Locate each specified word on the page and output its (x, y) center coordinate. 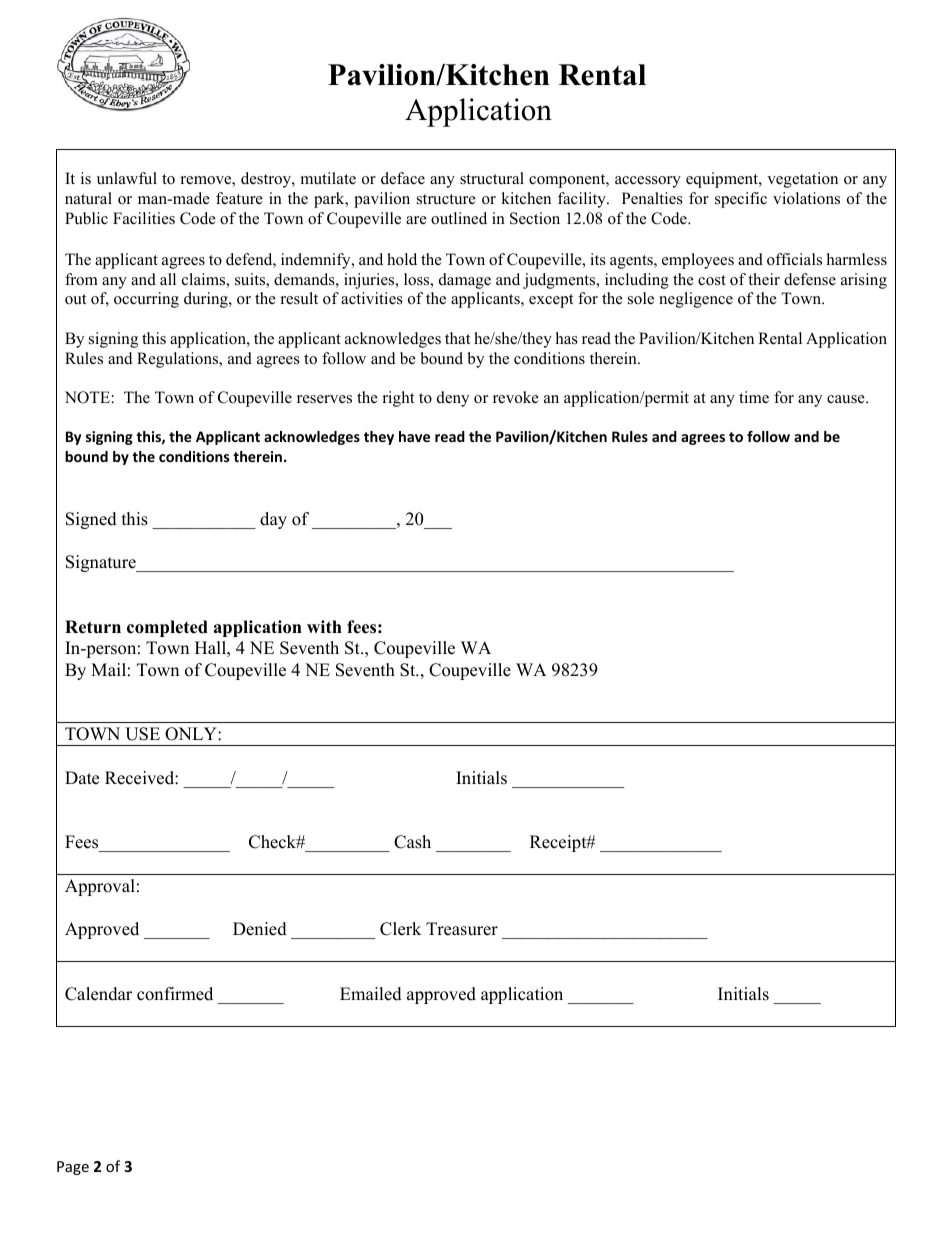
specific (741, 200)
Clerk (400, 929)
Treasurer (462, 929)
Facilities (144, 218)
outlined (459, 218)
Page (73, 1168)
